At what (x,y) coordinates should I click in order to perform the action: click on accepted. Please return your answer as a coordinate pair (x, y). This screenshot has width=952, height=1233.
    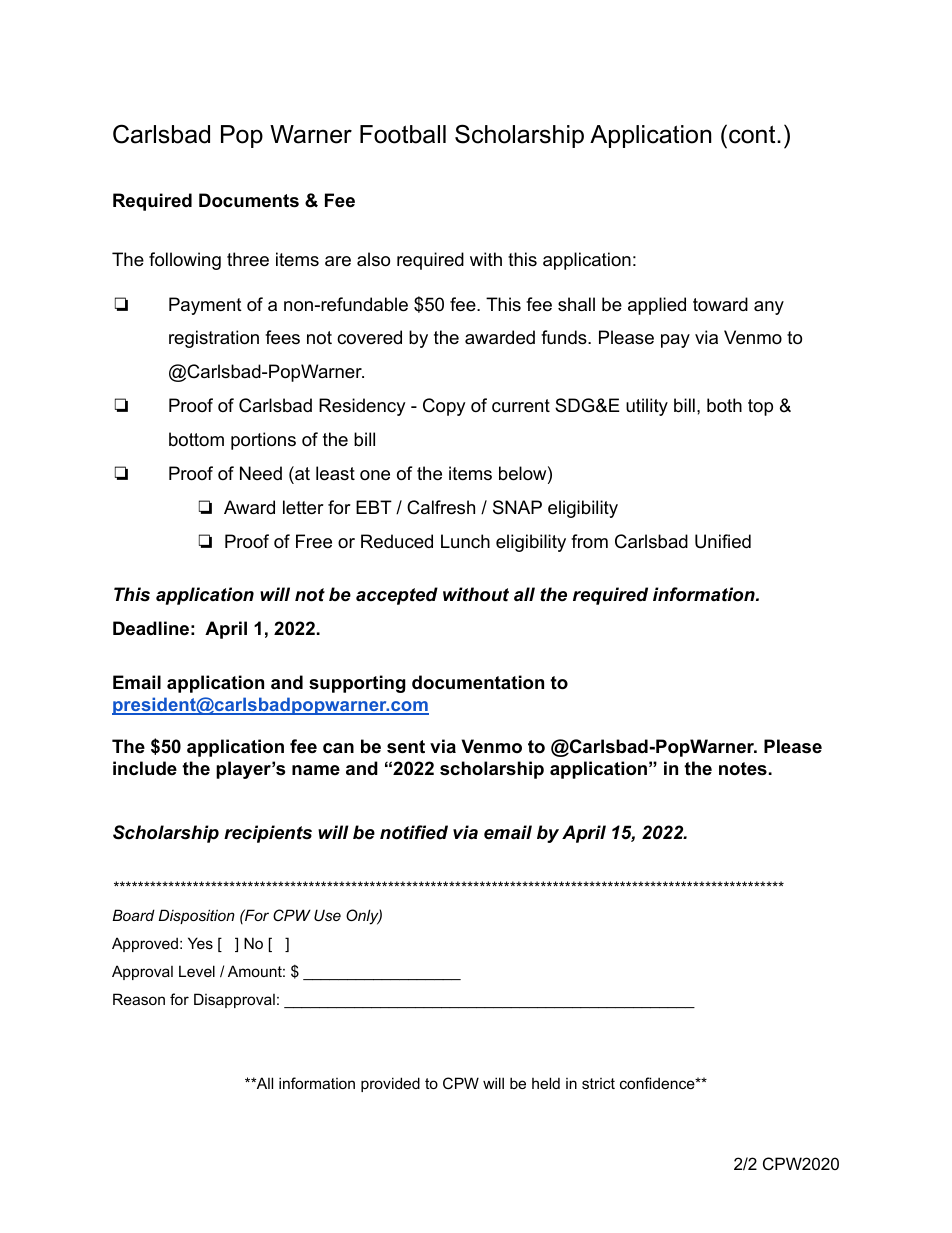
    Looking at the image, I should click on (397, 596).
